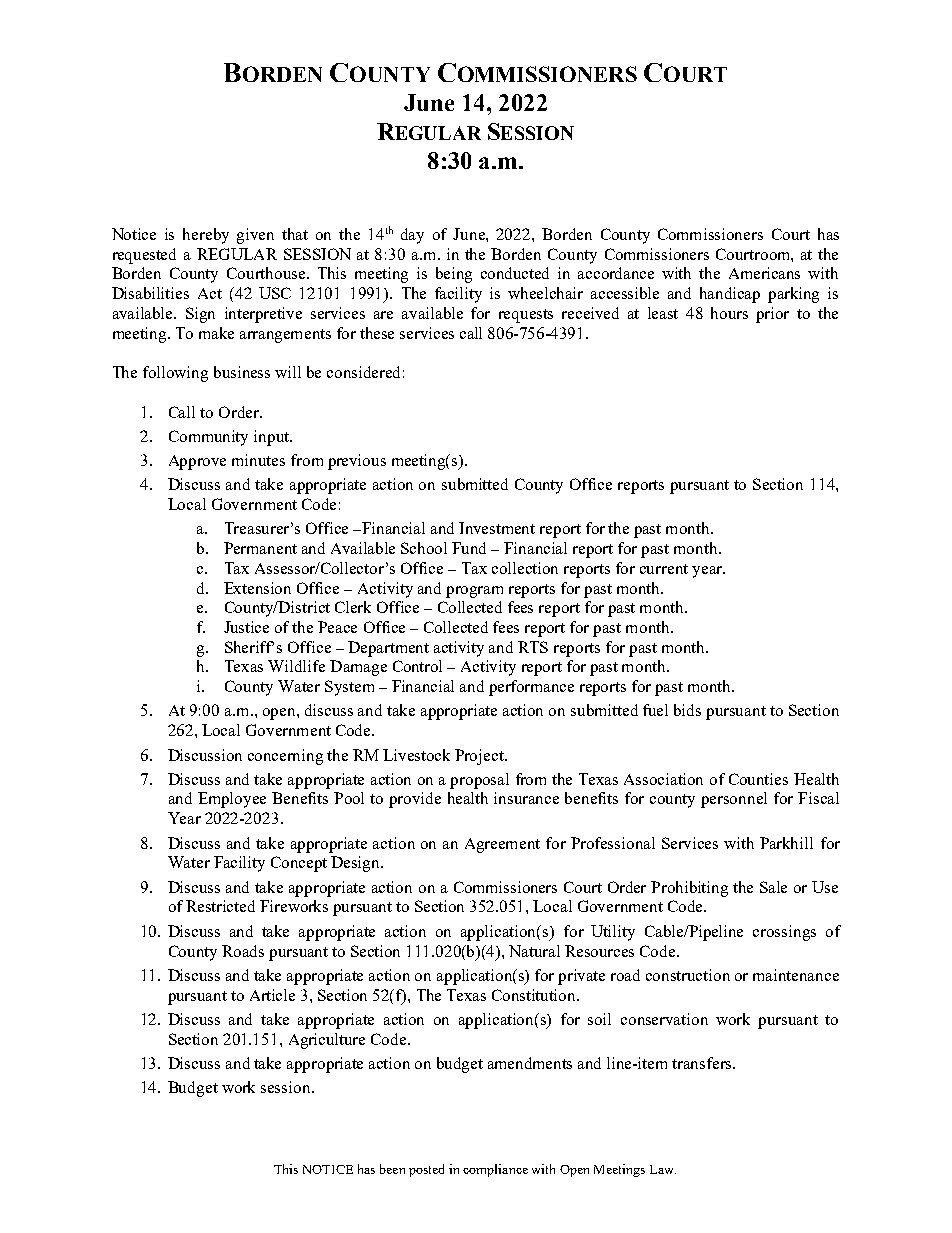  Describe the element at coordinates (246, 627) in the document. I see `Justice` at that location.
